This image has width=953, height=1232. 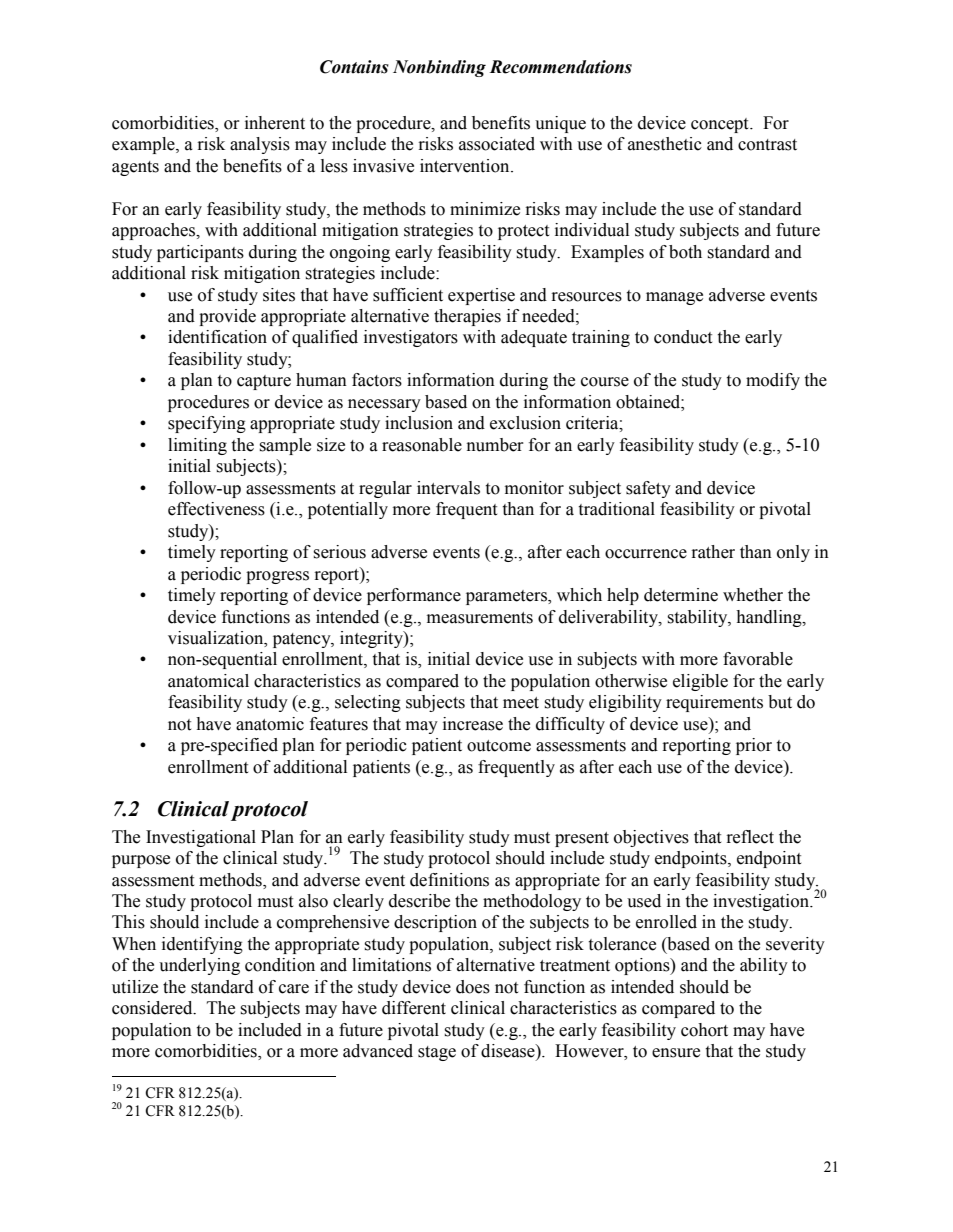 I want to click on stage, so click(x=437, y=1053).
